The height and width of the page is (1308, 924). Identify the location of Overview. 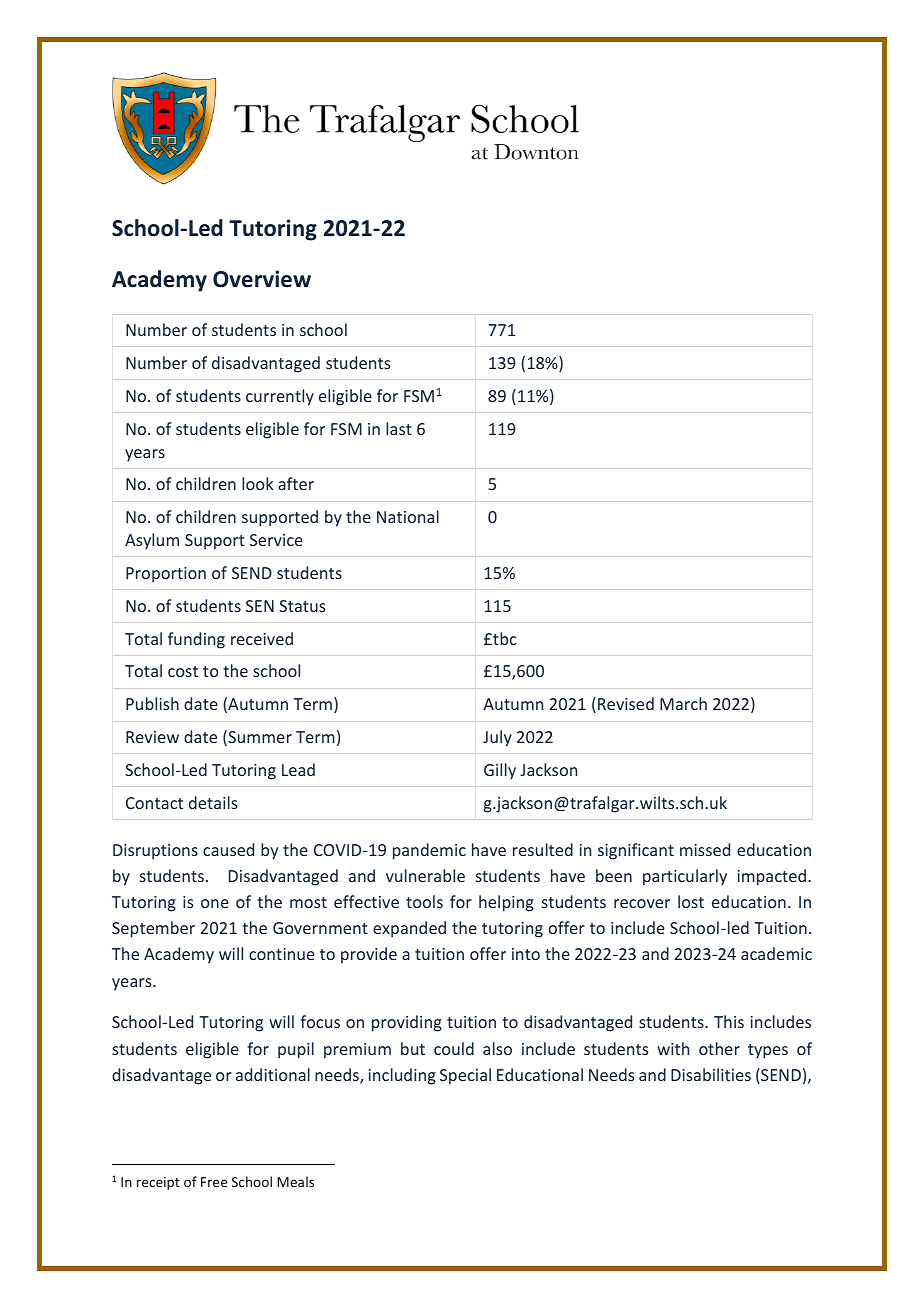
(262, 279).
